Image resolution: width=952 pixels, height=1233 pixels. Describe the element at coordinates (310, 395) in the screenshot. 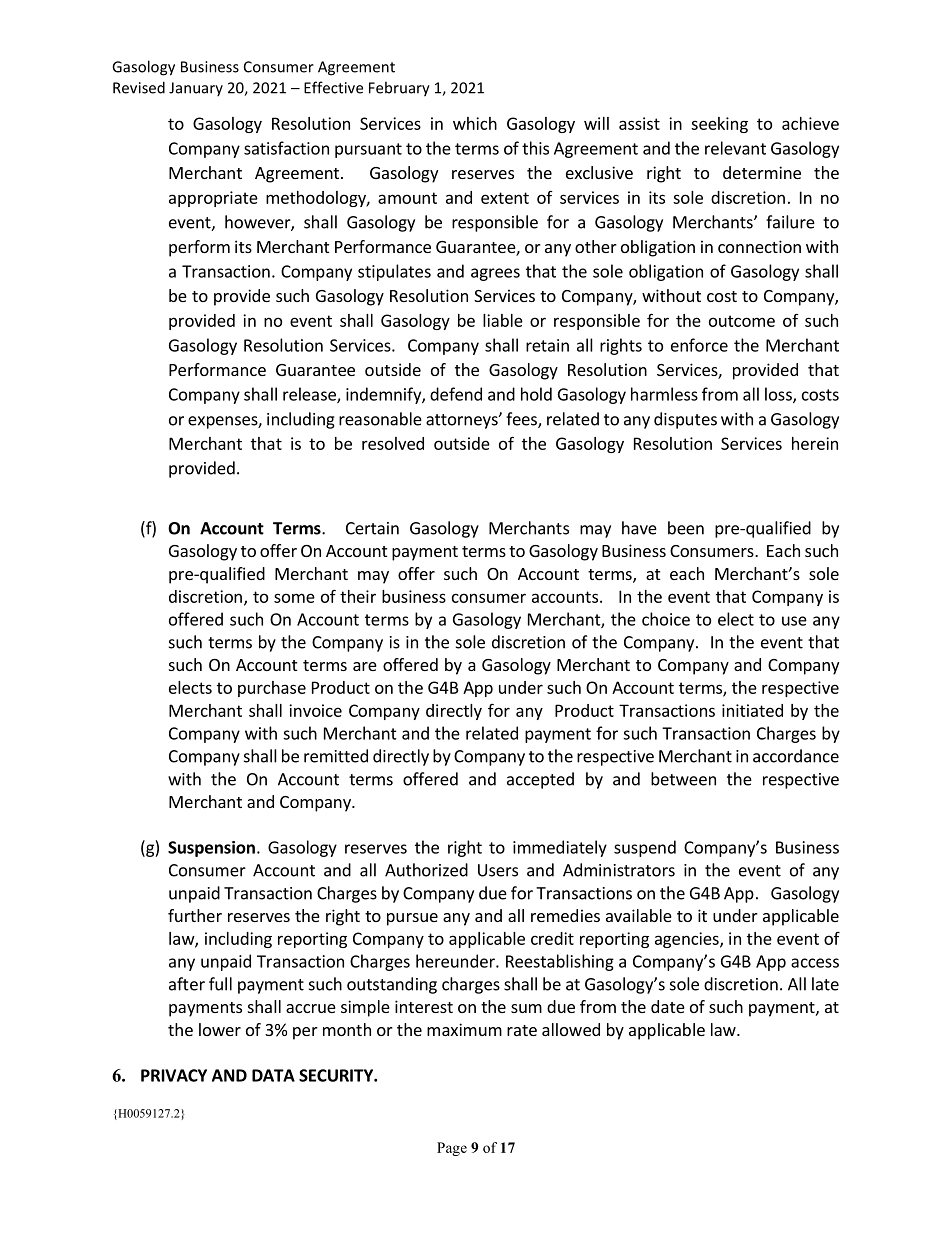

I see `release` at that location.
